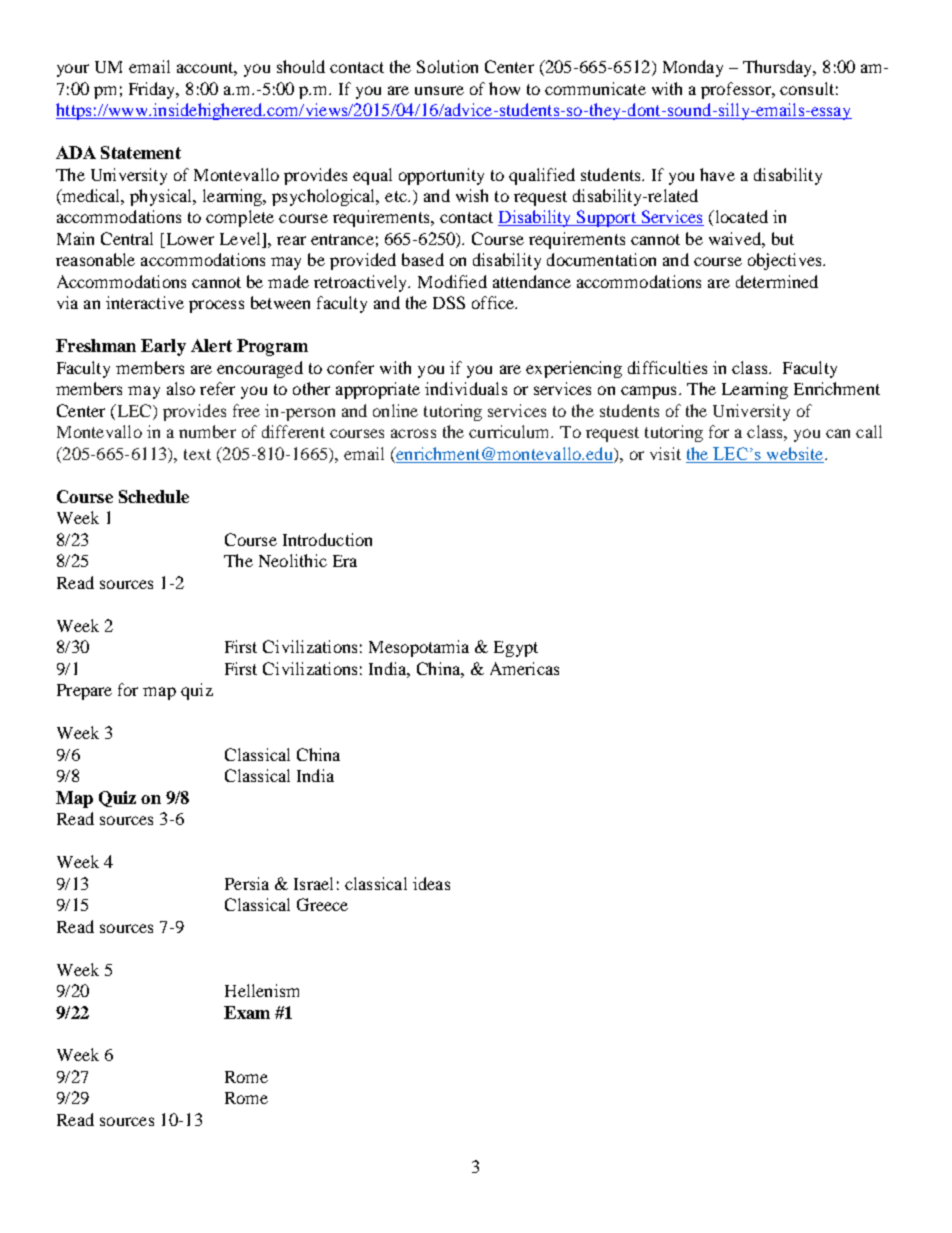 This screenshot has width=952, height=1233. Describe the element at coordinates (322, 904) in the screenshot. I see `Greece` at that location.
